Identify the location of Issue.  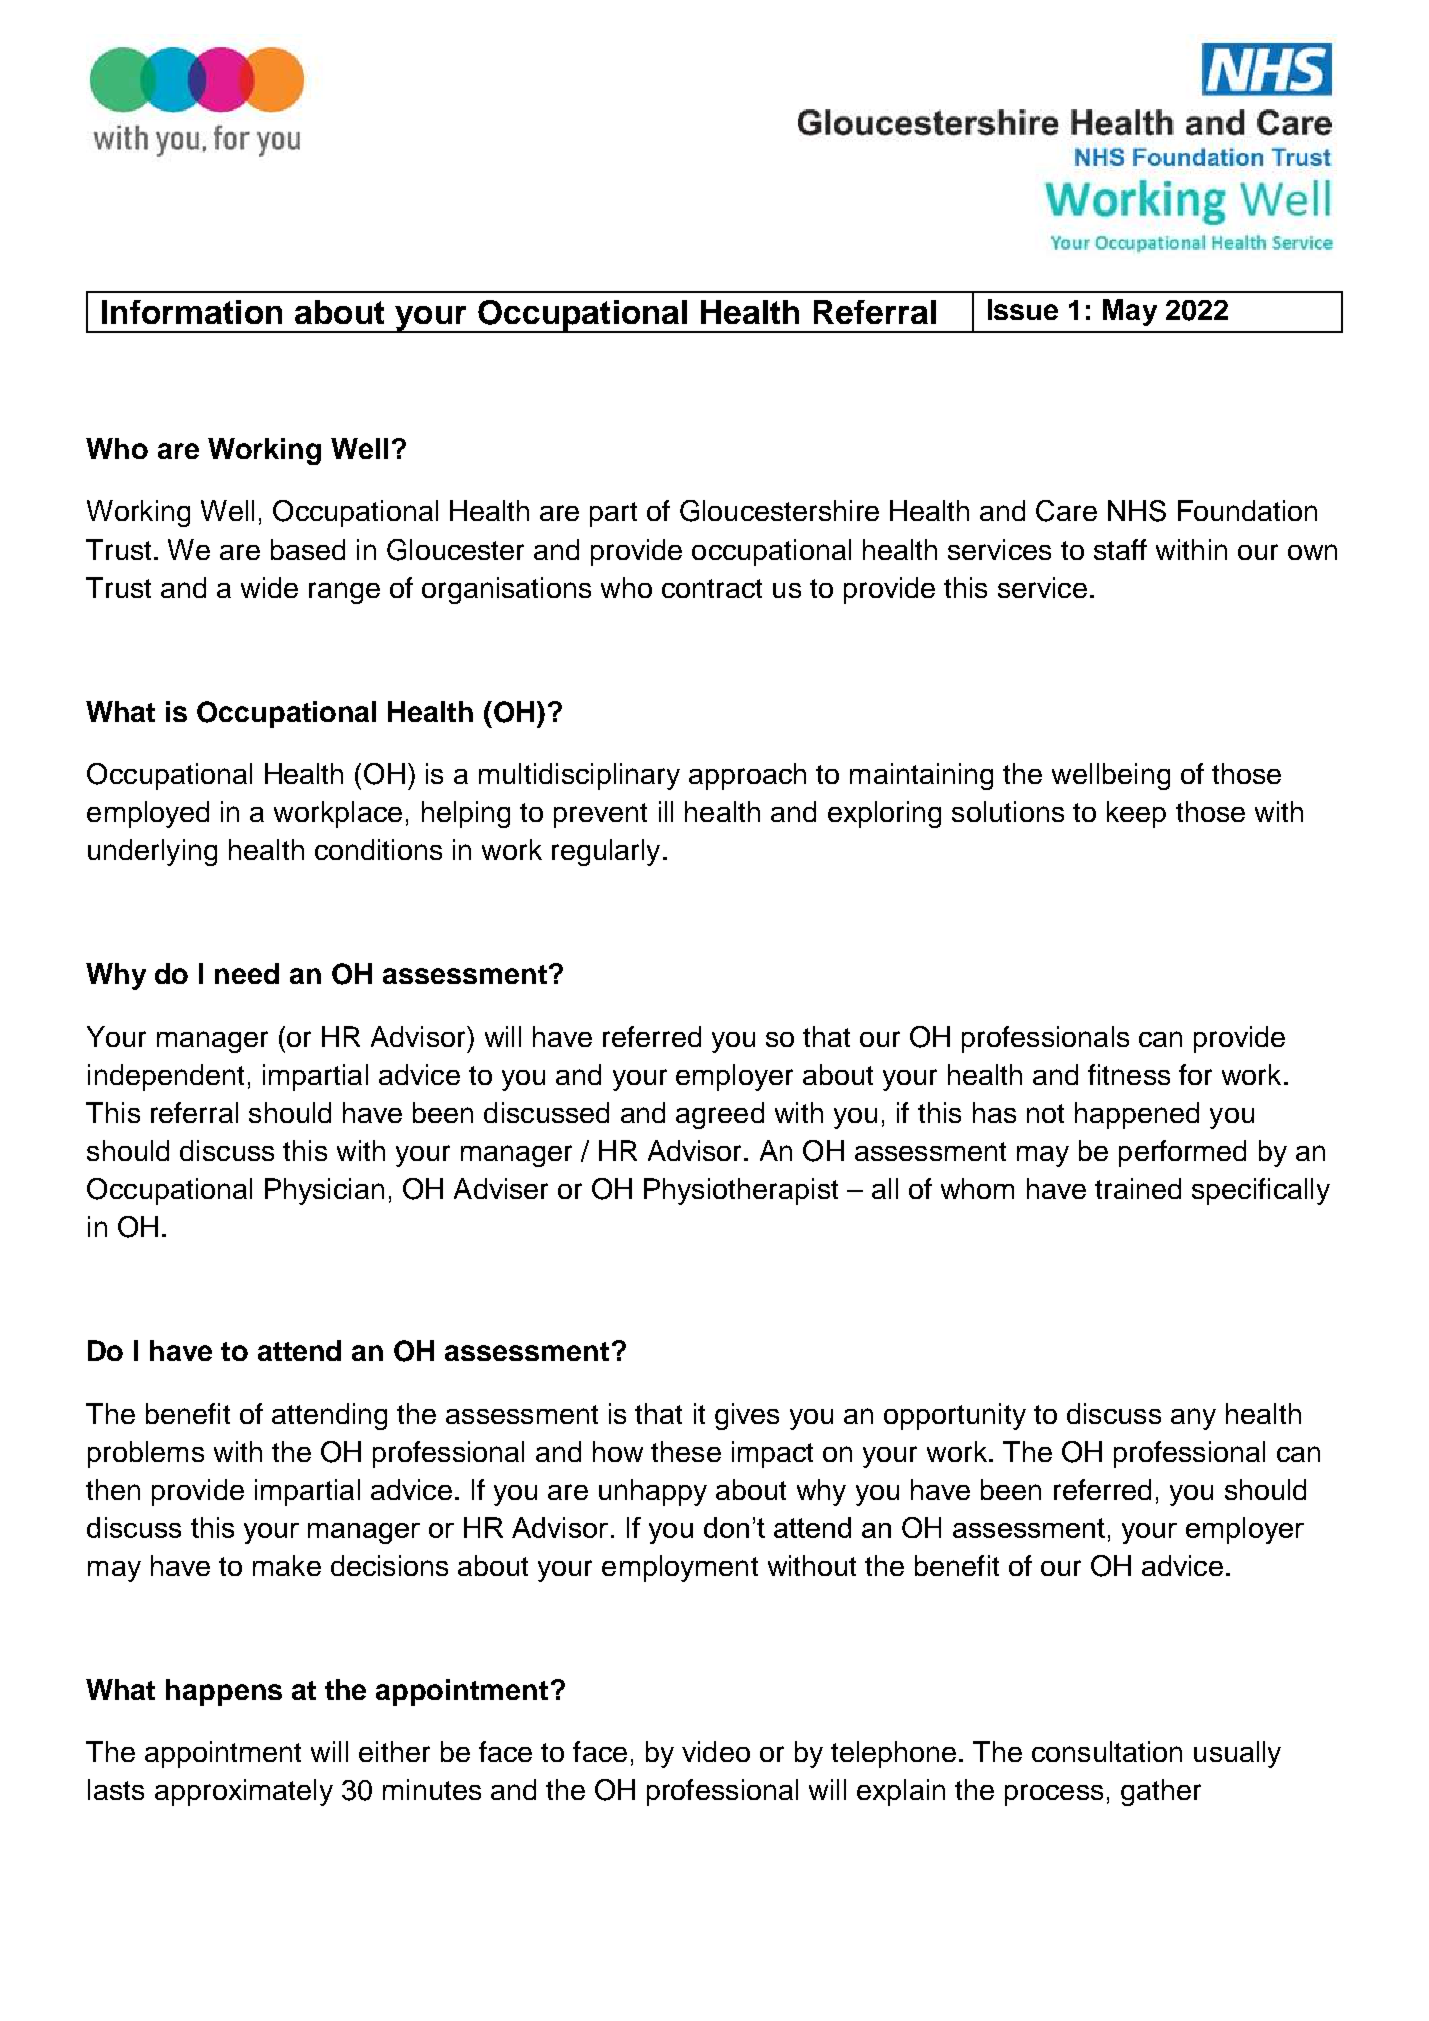
(1023, 309).
